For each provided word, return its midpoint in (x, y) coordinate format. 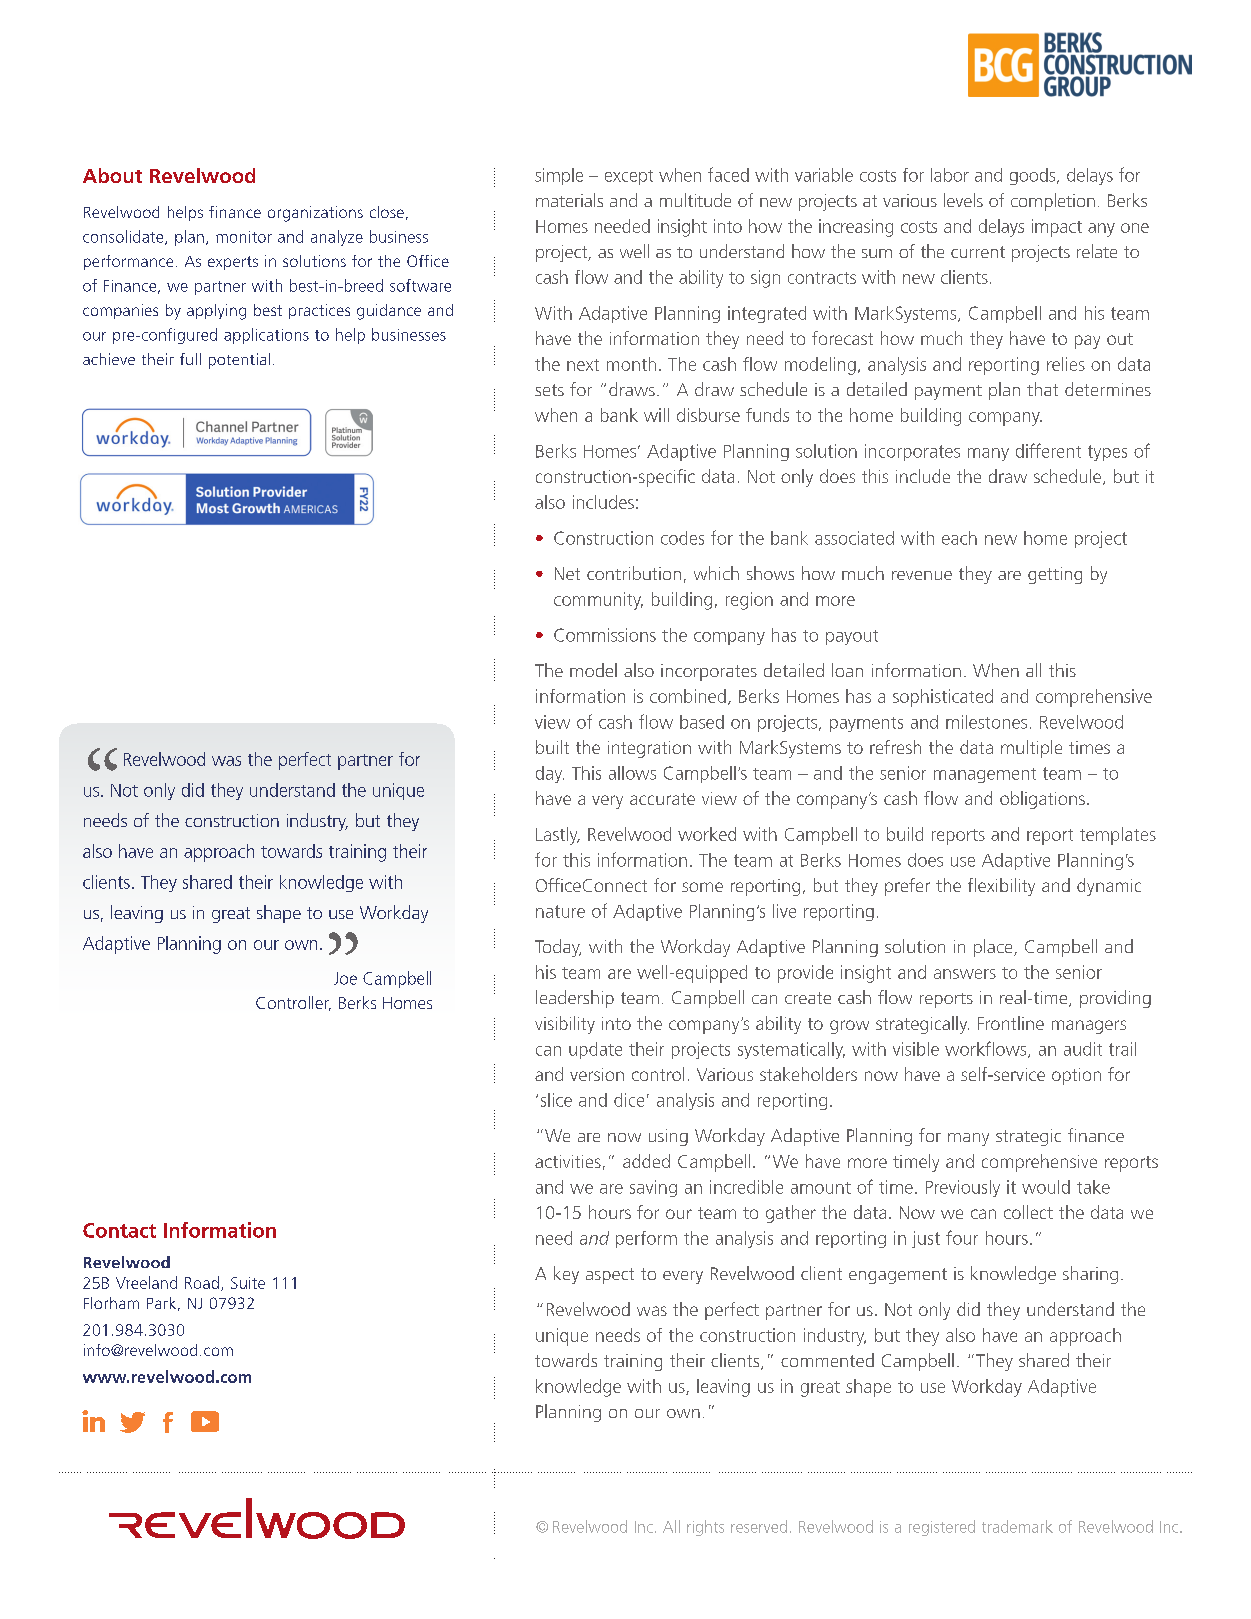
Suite (248, 1283)
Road (202, 1282)
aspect (610, 1276)
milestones (986, 722)
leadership (575, 999)
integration (649, 749)
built (552, 747)
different (1048, 450)
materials (569, 200)
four (962, 1237)
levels (963, 200)
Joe (345, 978)
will (656, 415)
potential (239, 361)
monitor (244, 237)
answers (965, 974)
